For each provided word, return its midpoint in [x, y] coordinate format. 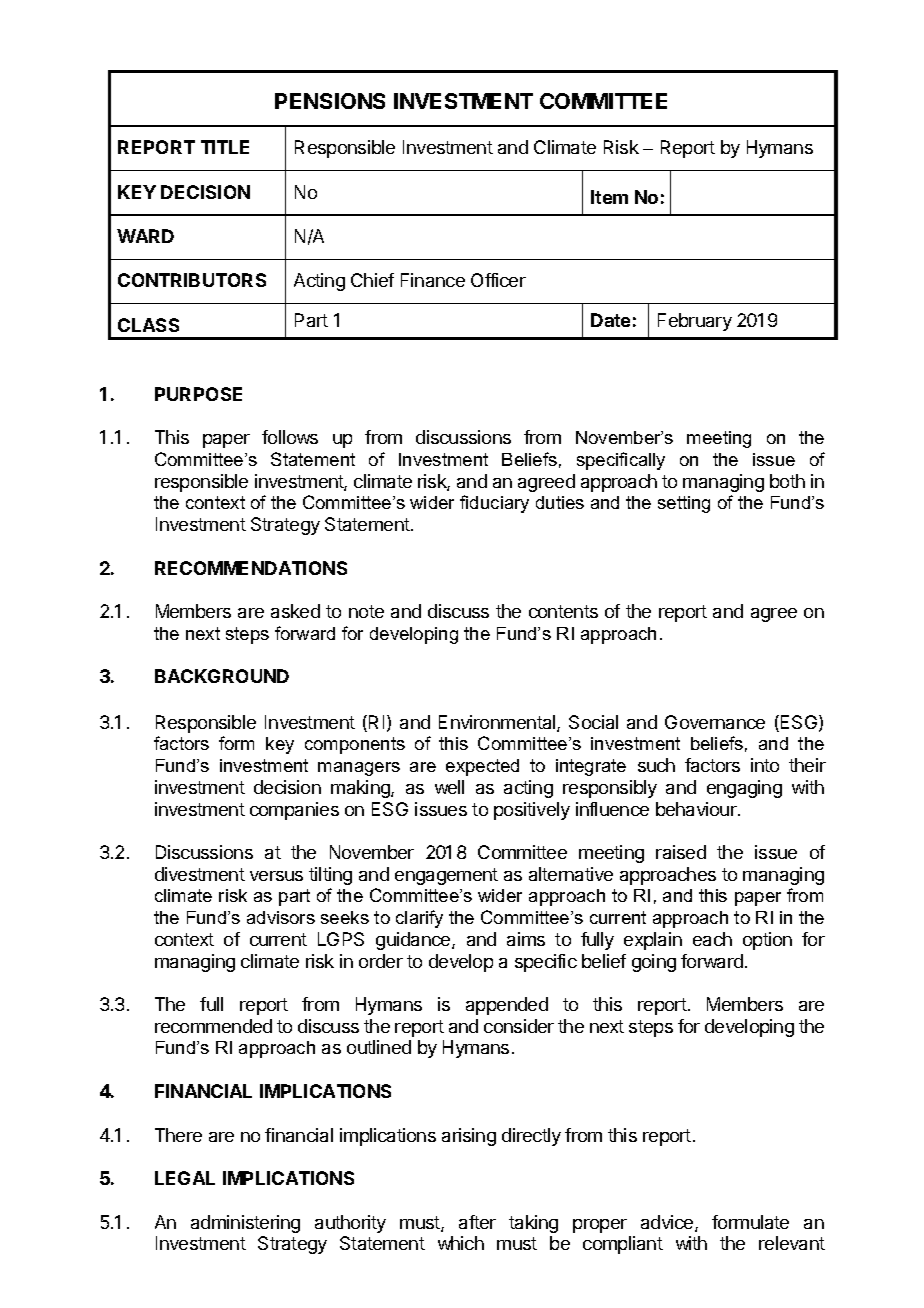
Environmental [498, 723]
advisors [281, 917]
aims [526, 939]
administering [245, 1224]
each [712, 939]
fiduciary [494, 504]
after [477, 1222]
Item [609, 197]
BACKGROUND [222, 676]
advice [668, 1223]
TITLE [225, 147]
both [787, 481]
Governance [715, 722]
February [695, 322]
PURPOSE [198, 394]
